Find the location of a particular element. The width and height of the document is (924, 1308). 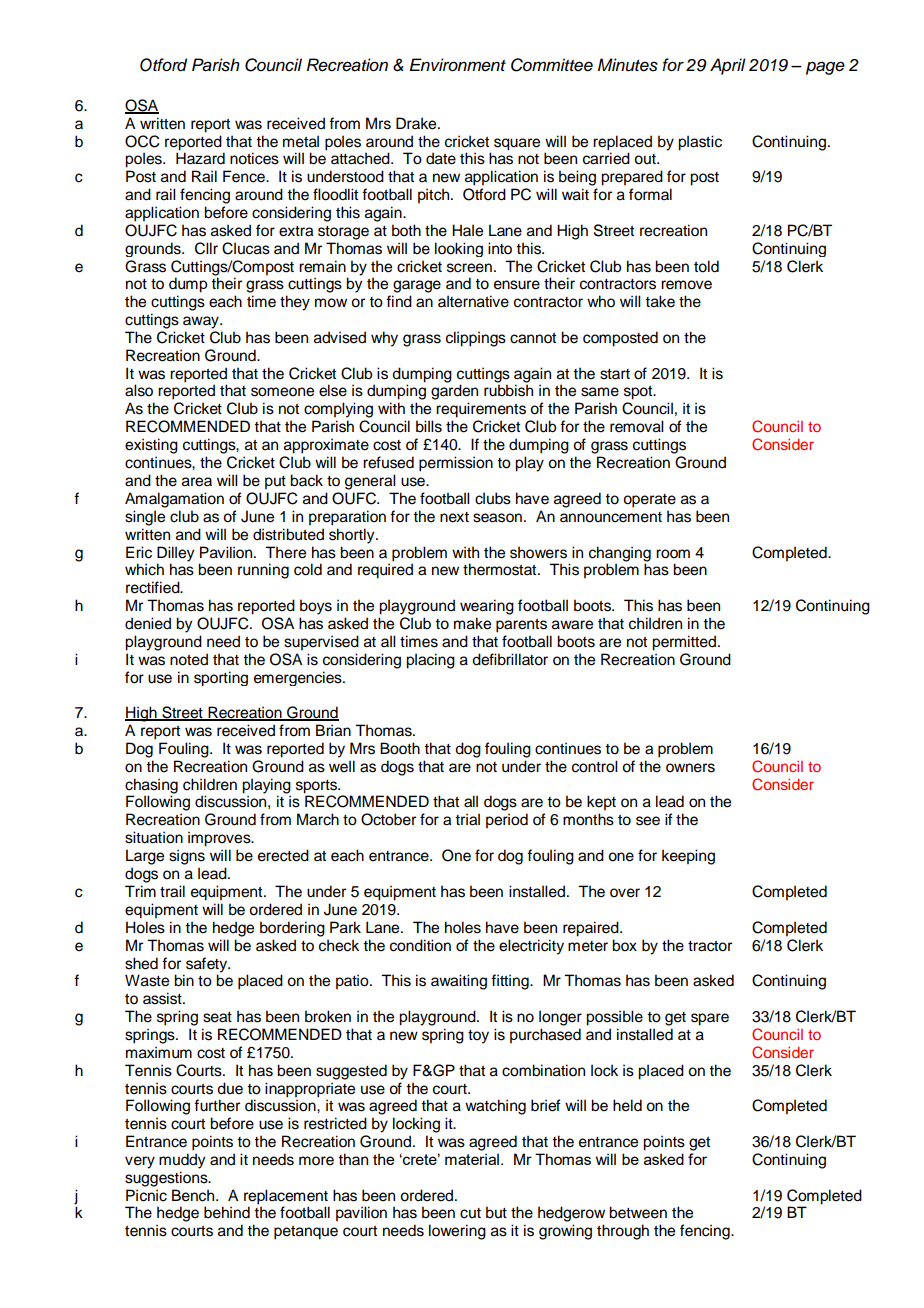

behind is located at coordinates (227, 1212).
